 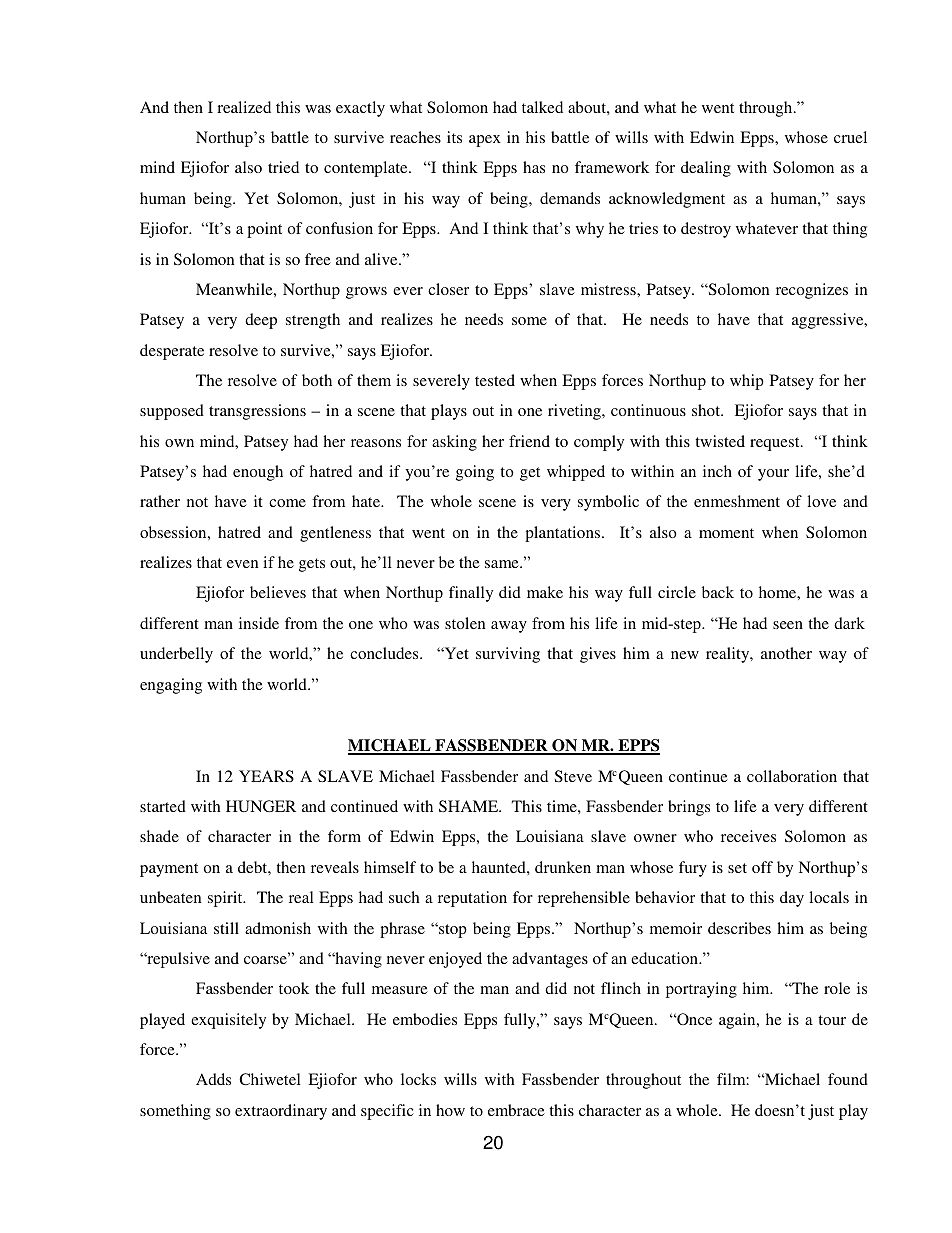 What do you see at coordinates (270, 1079) in the screenshot?
I see `Chiwetel` at bounding box center [270, 1079].
